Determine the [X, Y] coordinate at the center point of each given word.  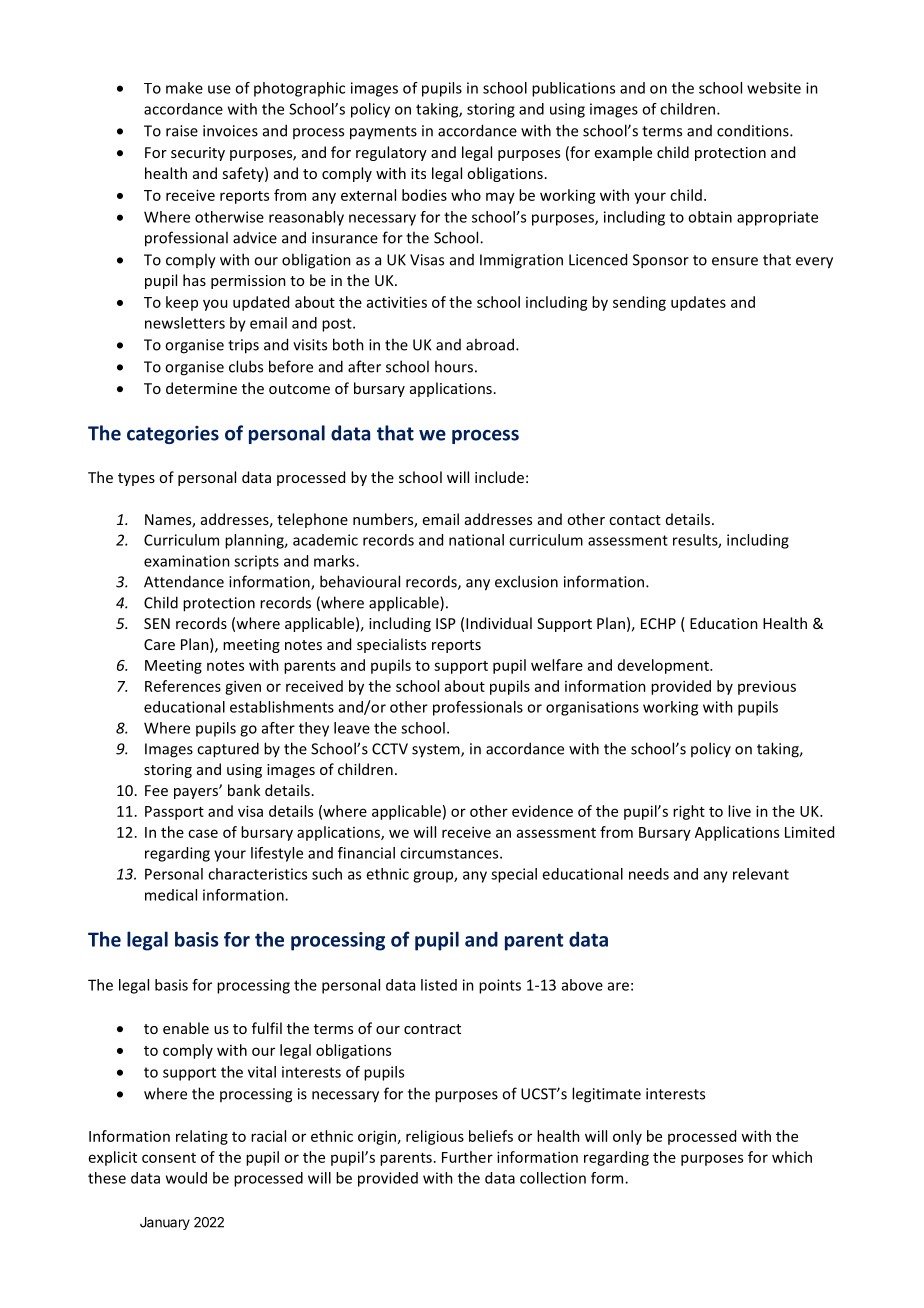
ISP [446, 623]
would [186, 1178]
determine [201, 388]
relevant [761, 874]
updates [698, 303]
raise [182, 131]
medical [171, 895]
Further [467, 1157]
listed [439, 985]
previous [767, 688]
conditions [754, 131]
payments [383, 133]
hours [454, 366]
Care [159, 644]
